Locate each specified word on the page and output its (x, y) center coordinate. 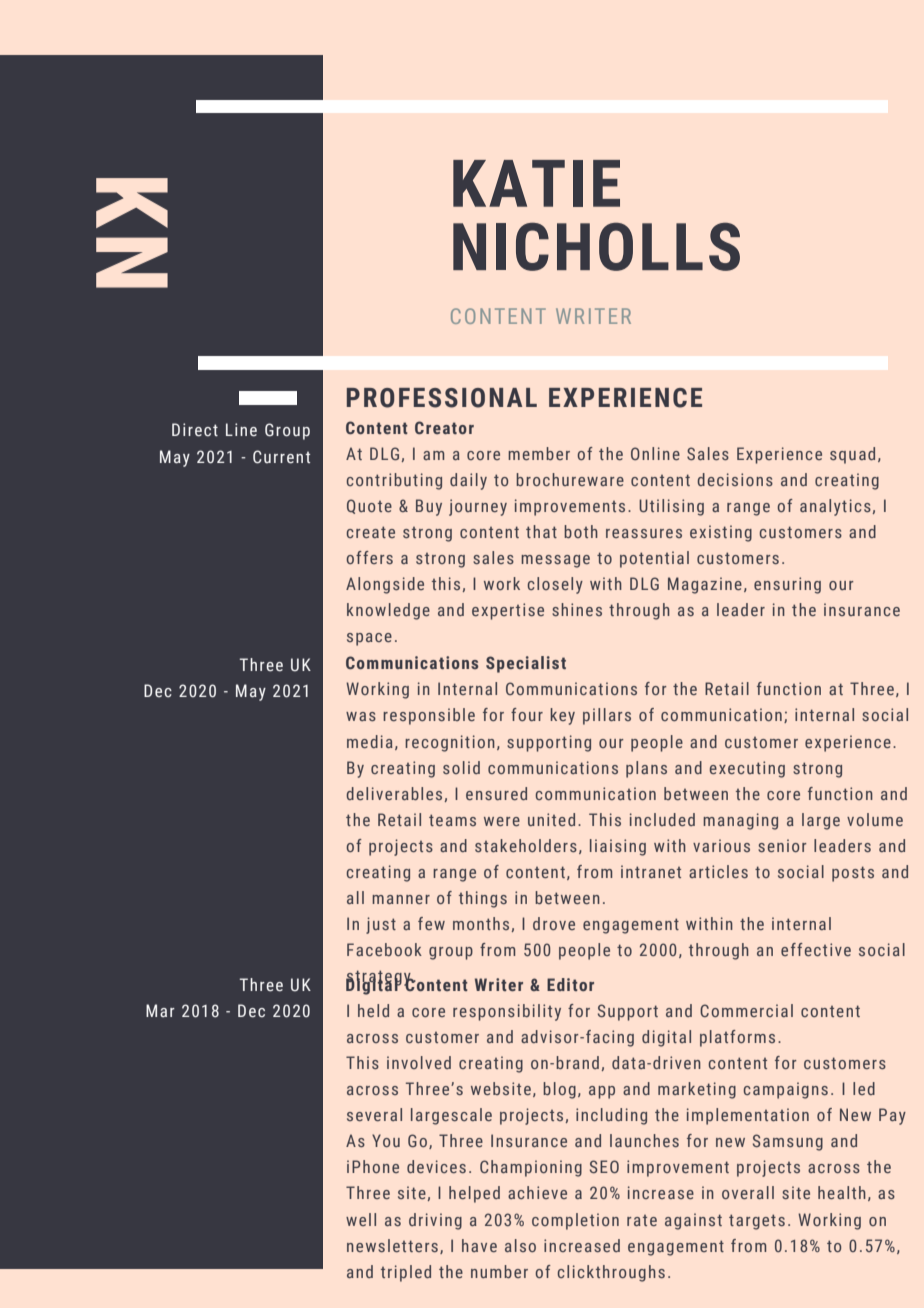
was (361, 716)
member (539, 453)
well (361, 1219)
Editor (570, 984)
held (373, 1010)
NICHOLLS (596, 246)
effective (816, 949)
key (562, 716)
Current (281, 457)
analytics (835, 507)
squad (852, 455)
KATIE (536, 183)
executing (747, 769)
